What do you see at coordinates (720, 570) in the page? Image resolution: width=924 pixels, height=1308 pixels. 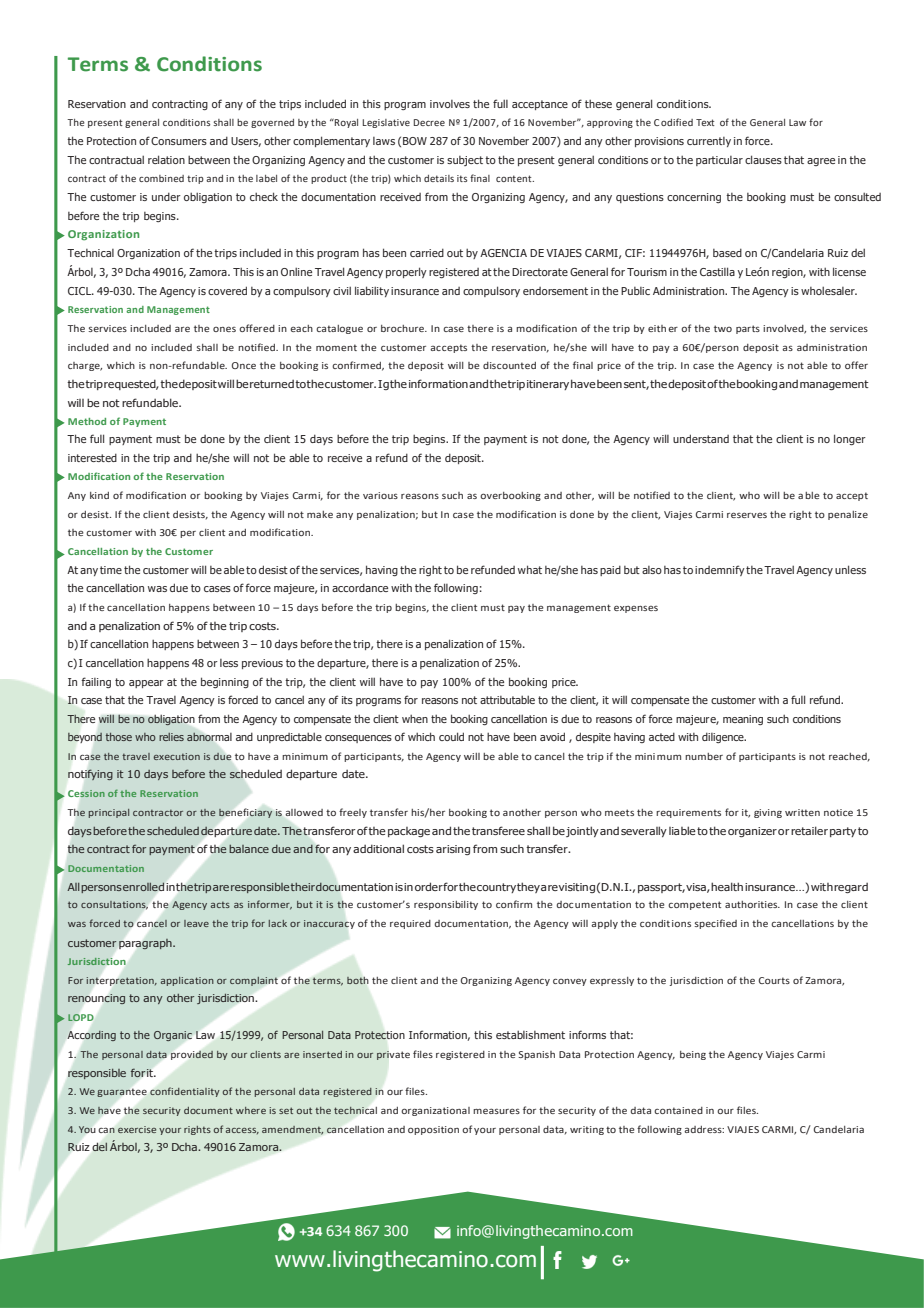 I see `indemnify` at bounding box center [720, 570].
